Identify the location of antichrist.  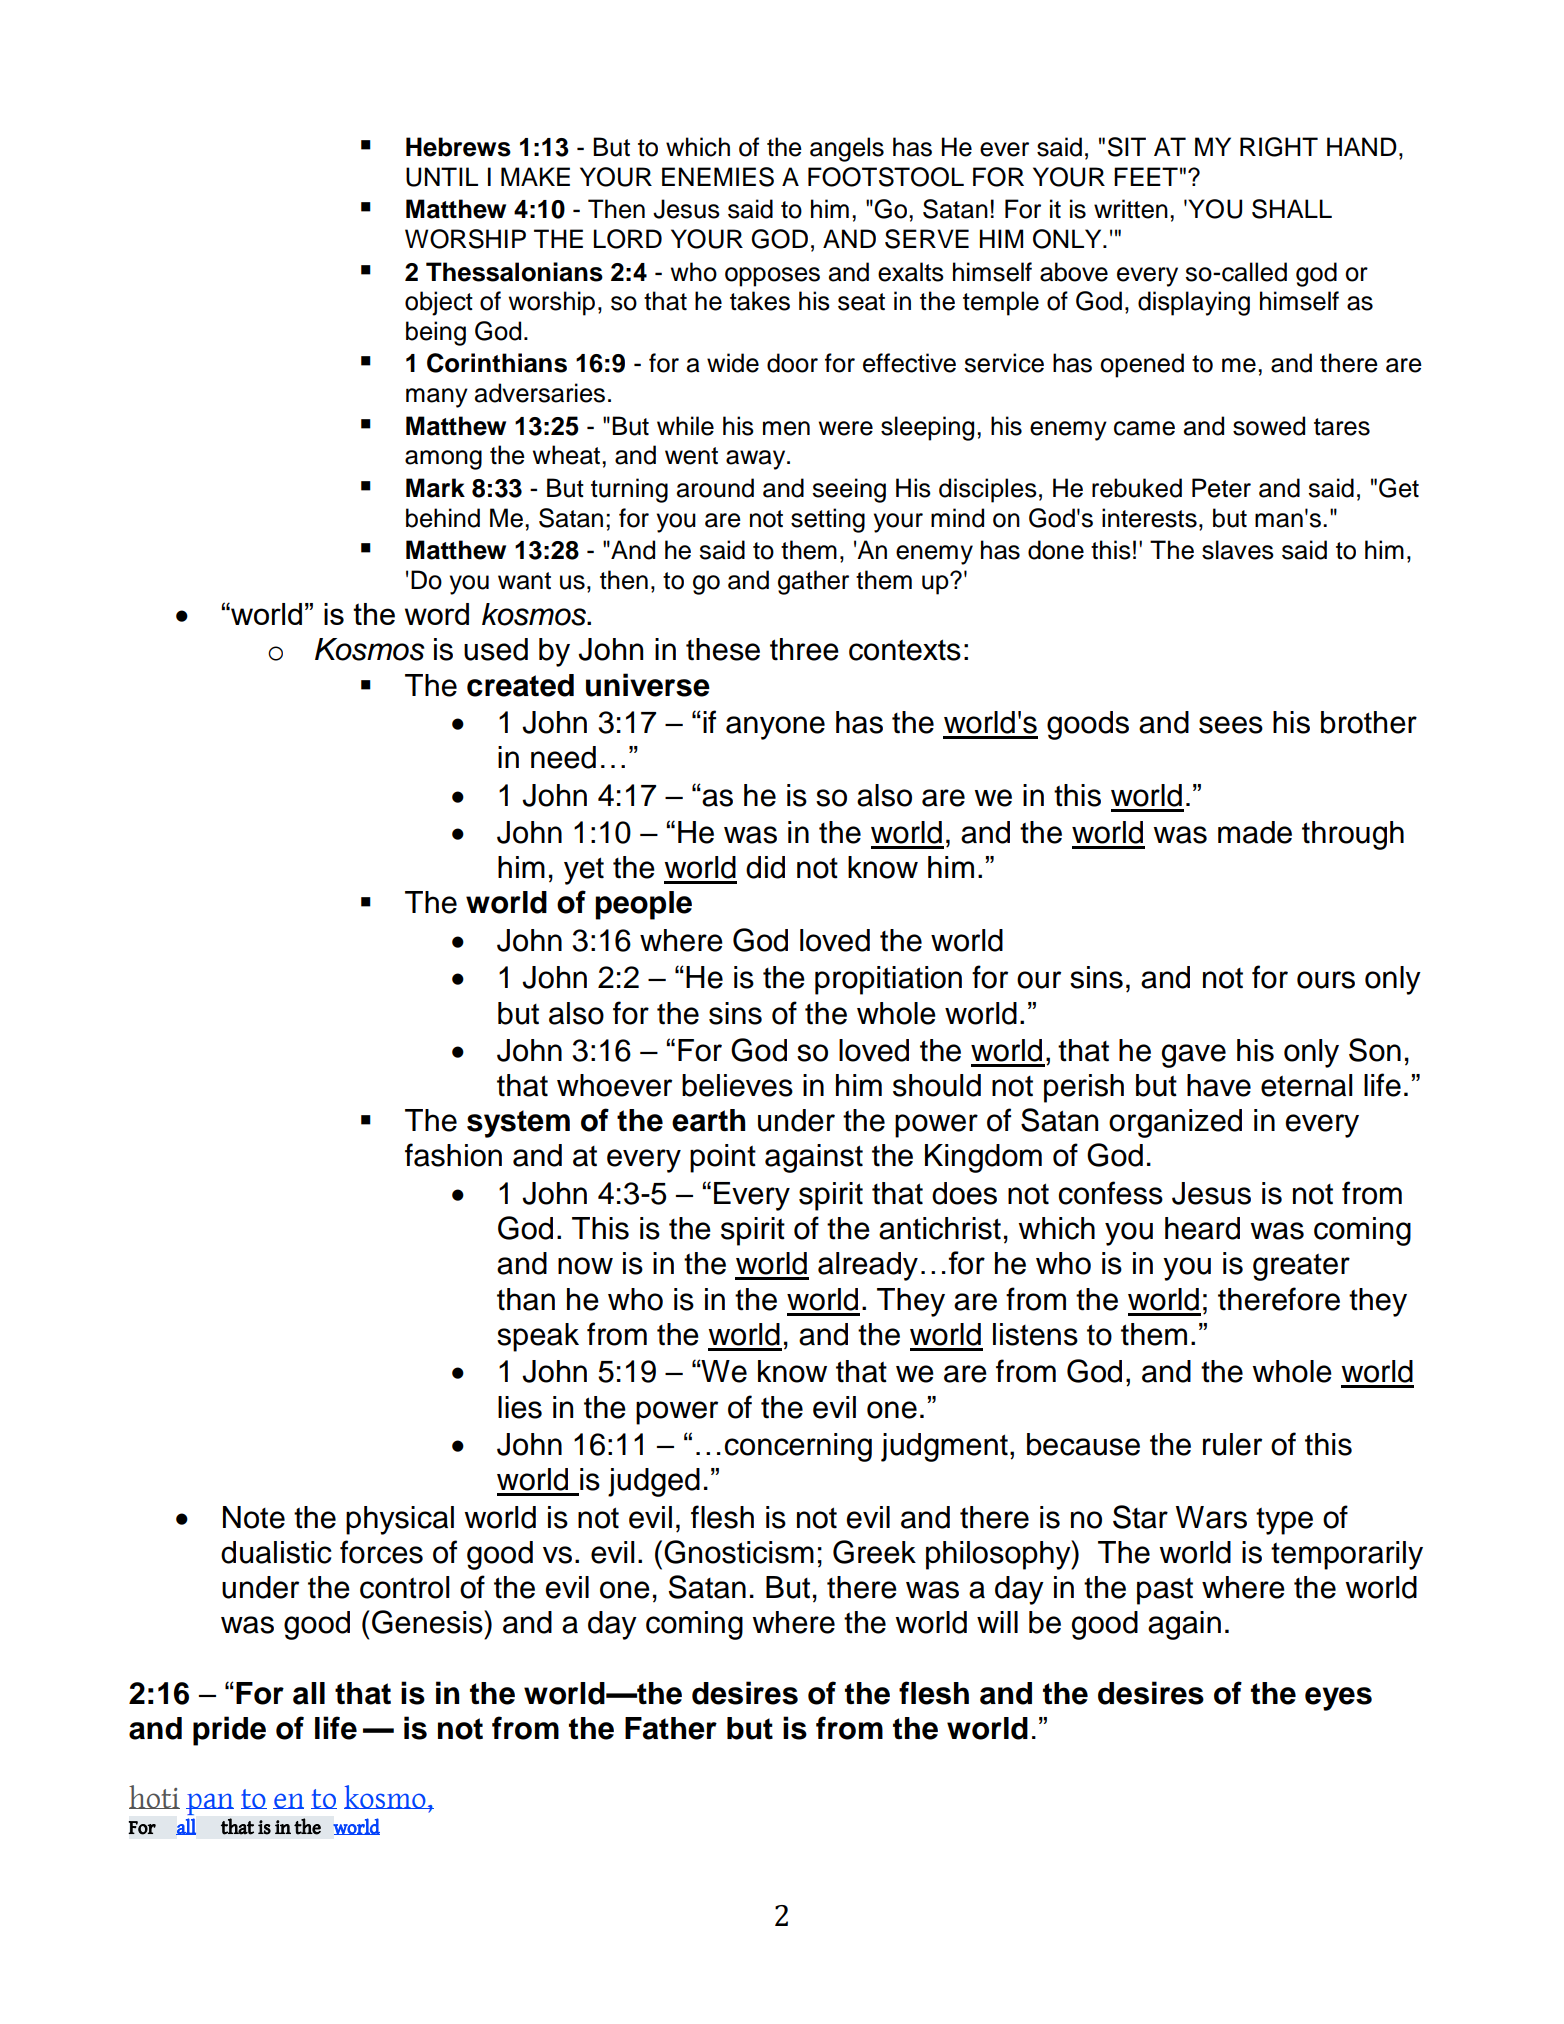
(940, 1228).
